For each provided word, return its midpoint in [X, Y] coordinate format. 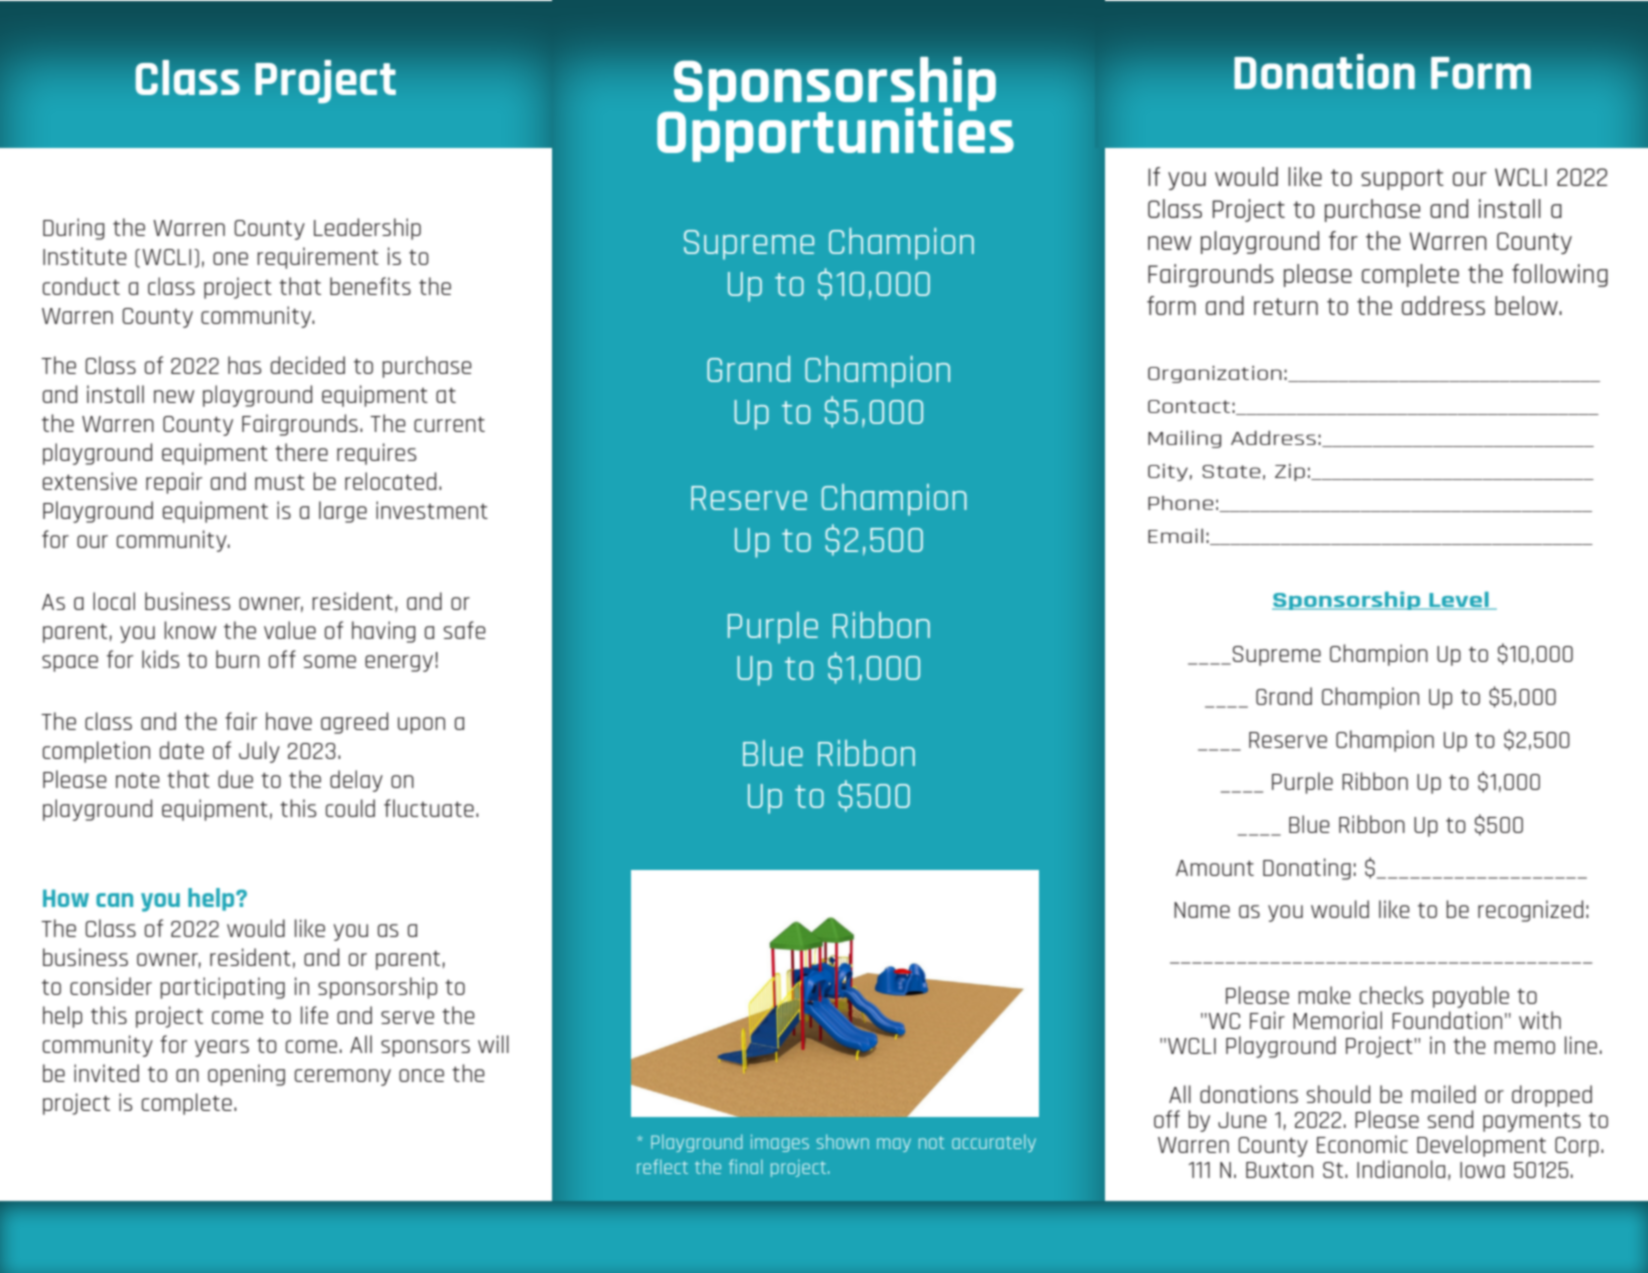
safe [465, 630]
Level [1459, 600]
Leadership [367, 229]
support [1402, 179]
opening [246, 1075]
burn [237, 659]
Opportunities [835, 133]
